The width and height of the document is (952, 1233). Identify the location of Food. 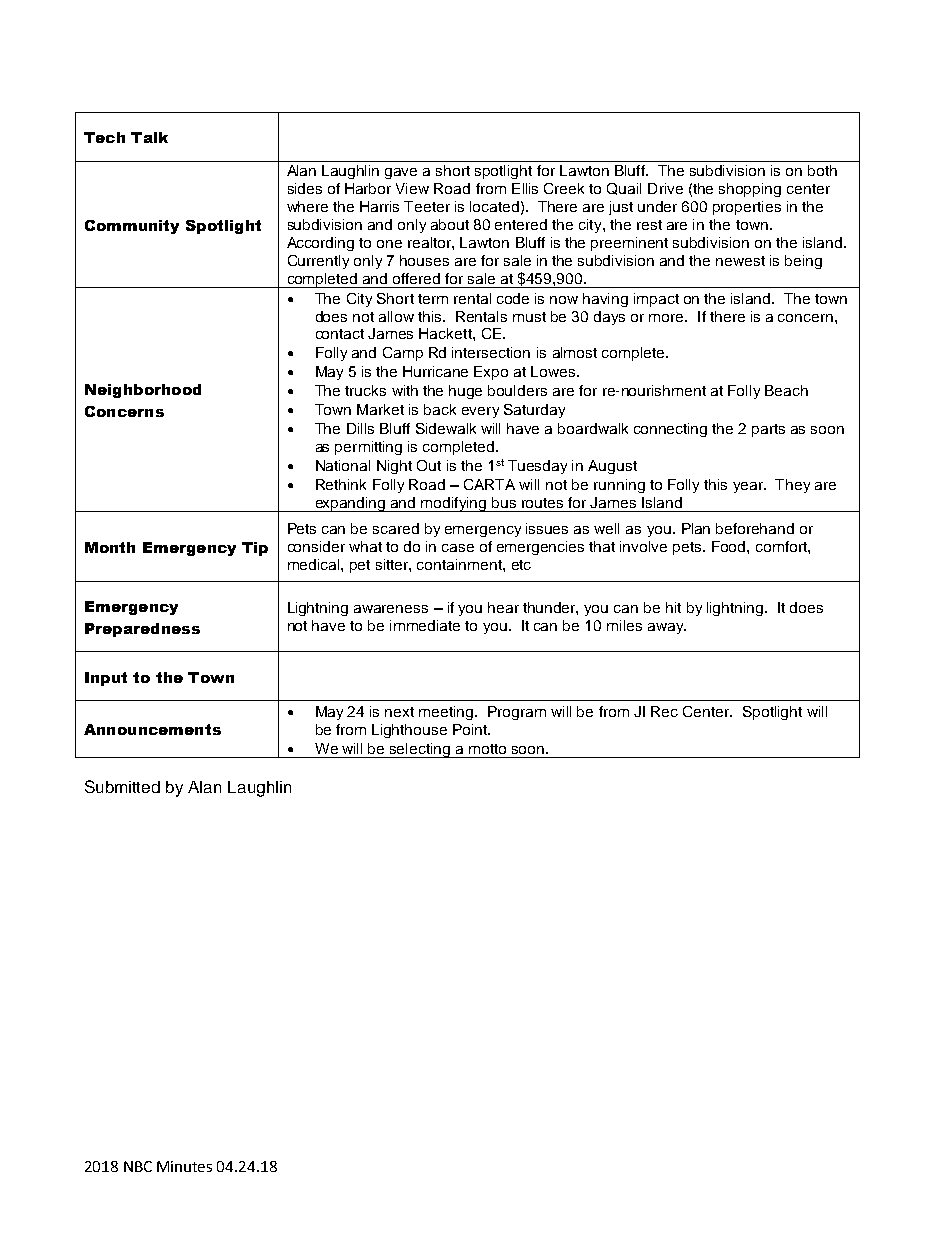
(730, 546).
